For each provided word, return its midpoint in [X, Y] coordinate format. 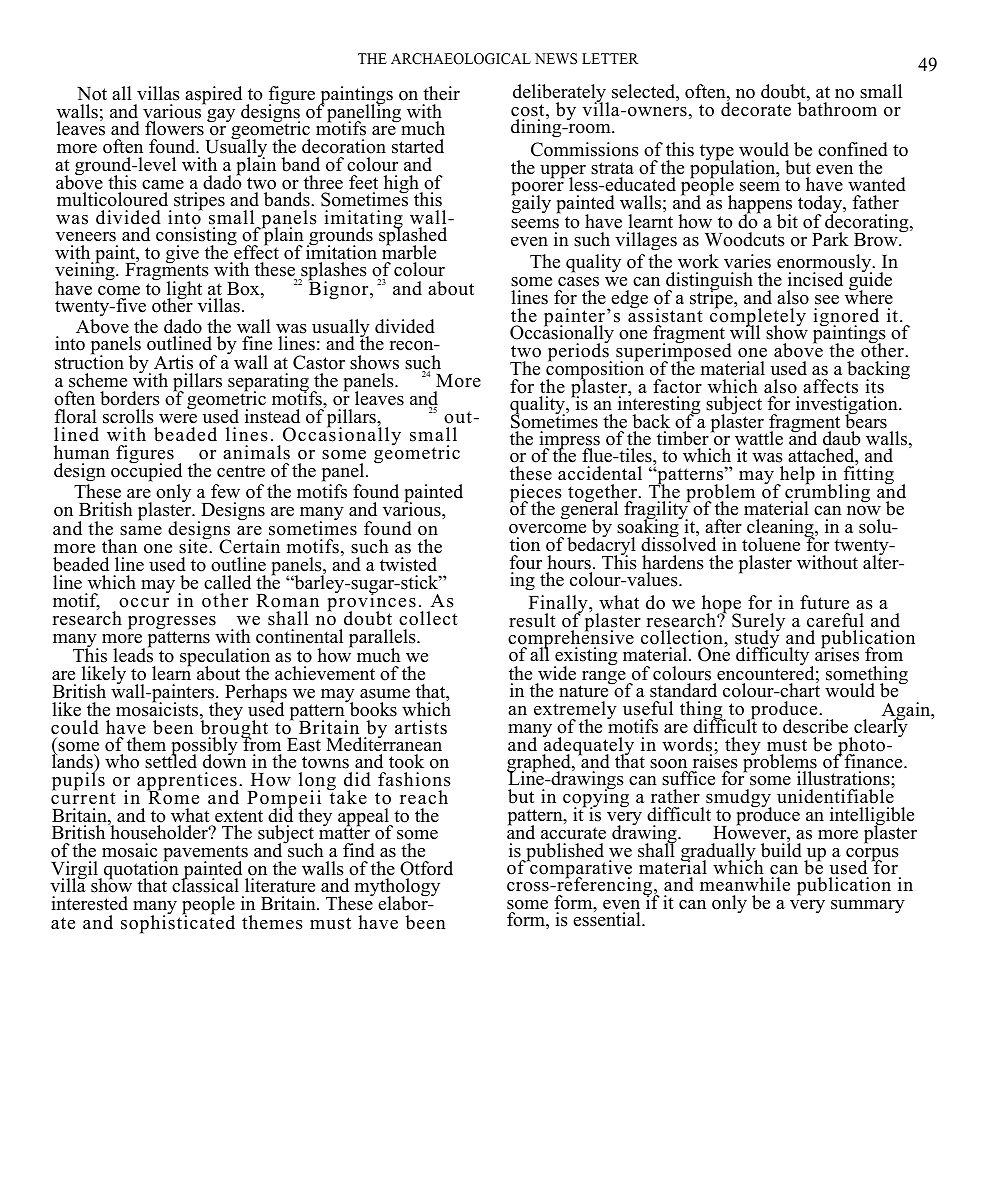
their [441, 93]
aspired [213, 95]
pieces [536, 494]
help [796, 476]
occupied [146, 473]
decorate [756, 108]
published [564, 853]
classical [205, 884]
